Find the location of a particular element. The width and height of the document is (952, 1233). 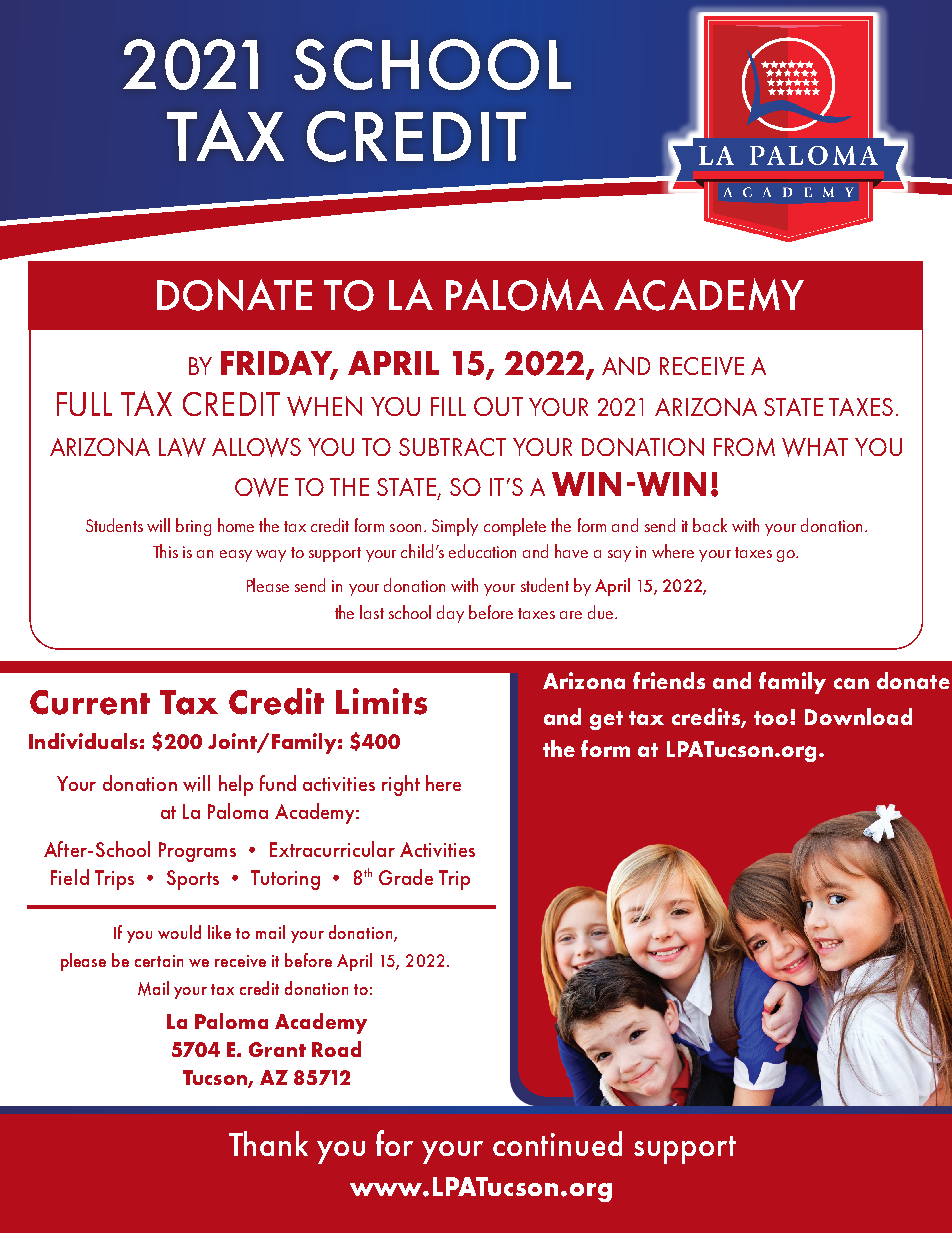

This is located at coordinates (165, 551).
